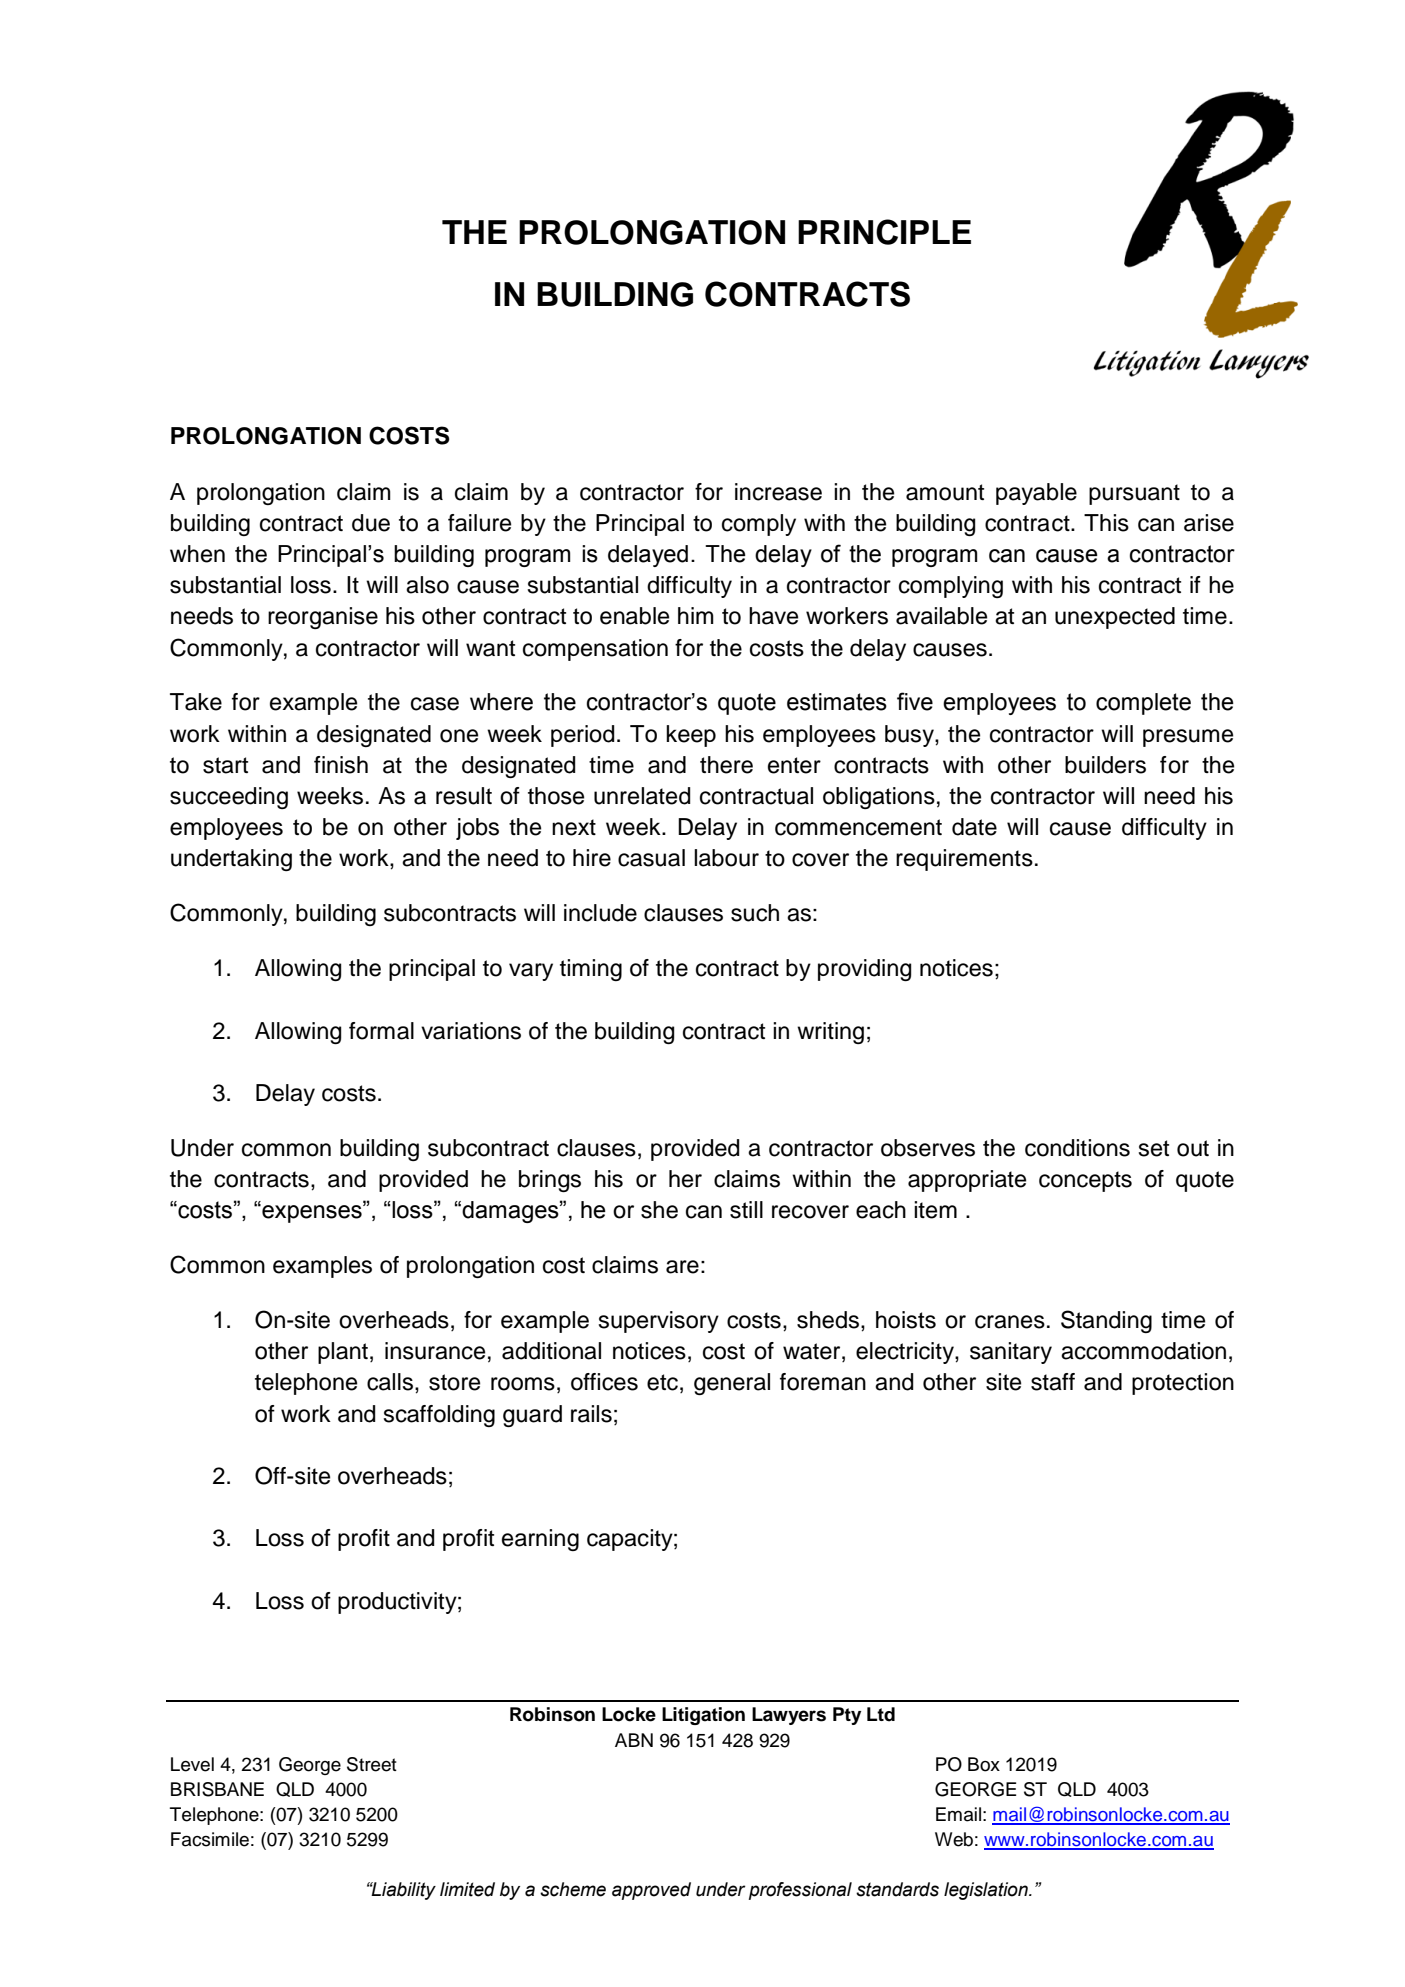 This screenshot has height=1987, width=1405. Describe the element at coordinates (1036, 494) in the screenshot. I see `payable` at that location.
